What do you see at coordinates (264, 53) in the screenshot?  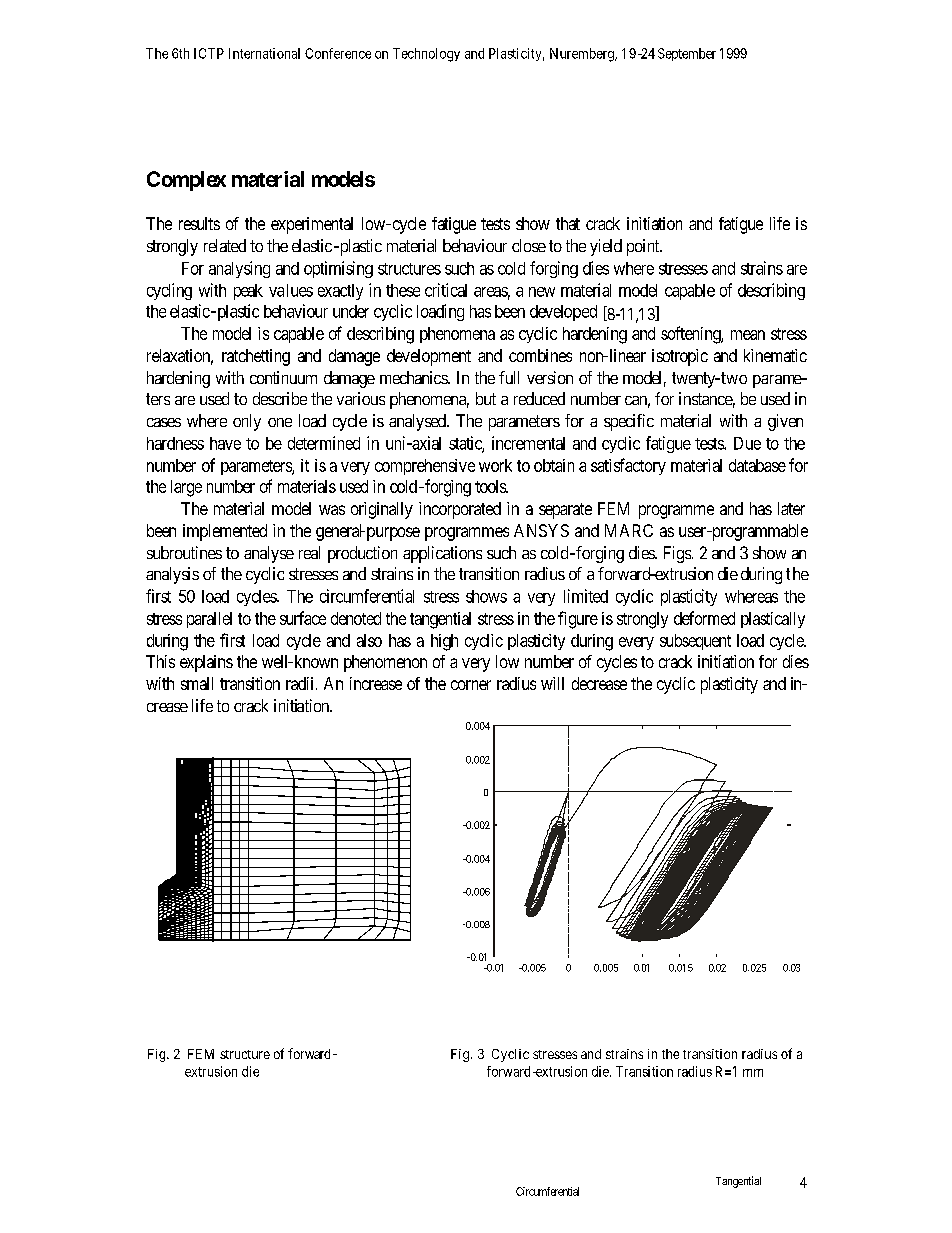 I see `International` at bounding box center [264, 53].
